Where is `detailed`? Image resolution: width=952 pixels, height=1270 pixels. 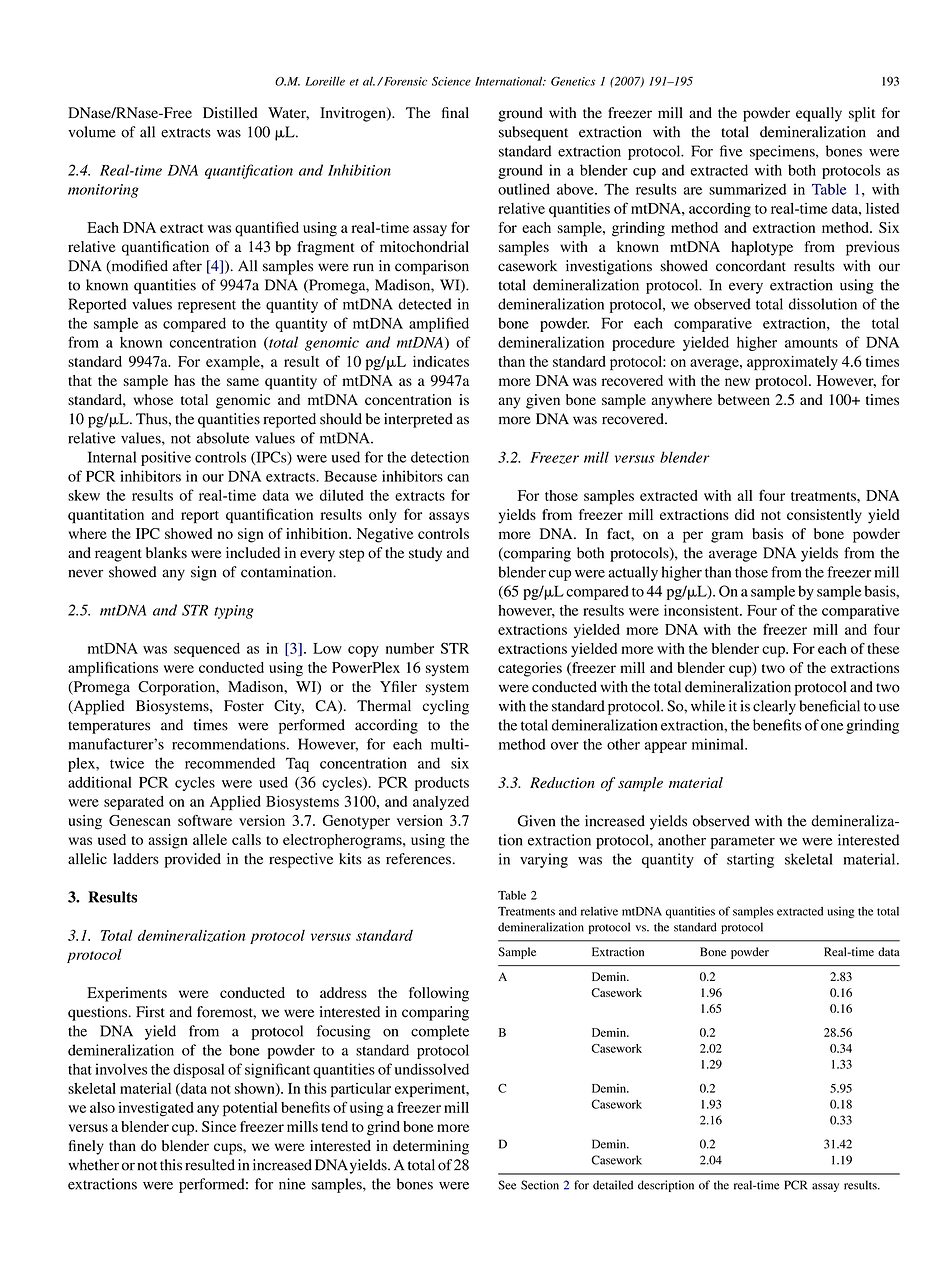
detailed is located at coordinates (613, 1185).
